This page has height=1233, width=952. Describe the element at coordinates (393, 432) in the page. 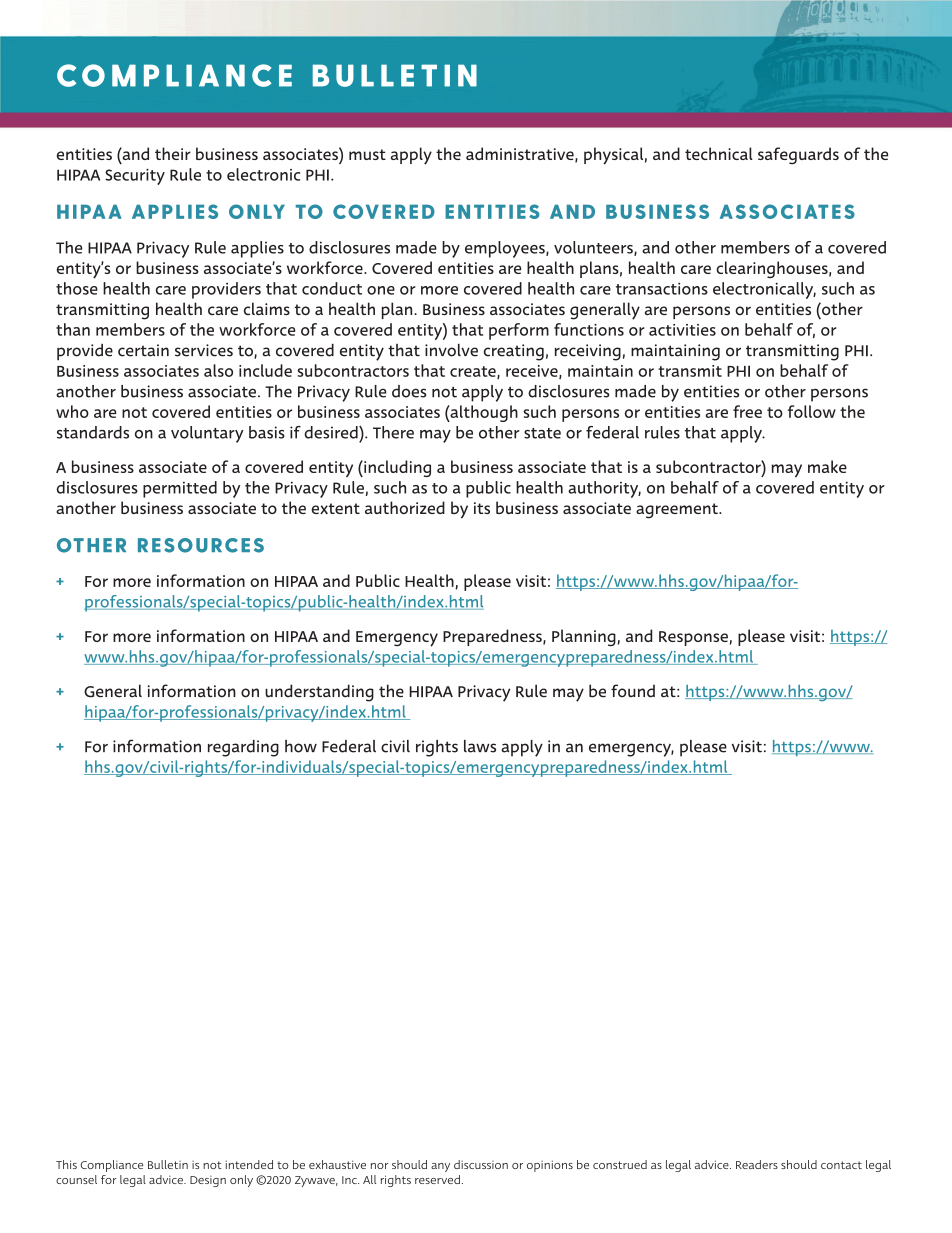

I see `There` at that location.
